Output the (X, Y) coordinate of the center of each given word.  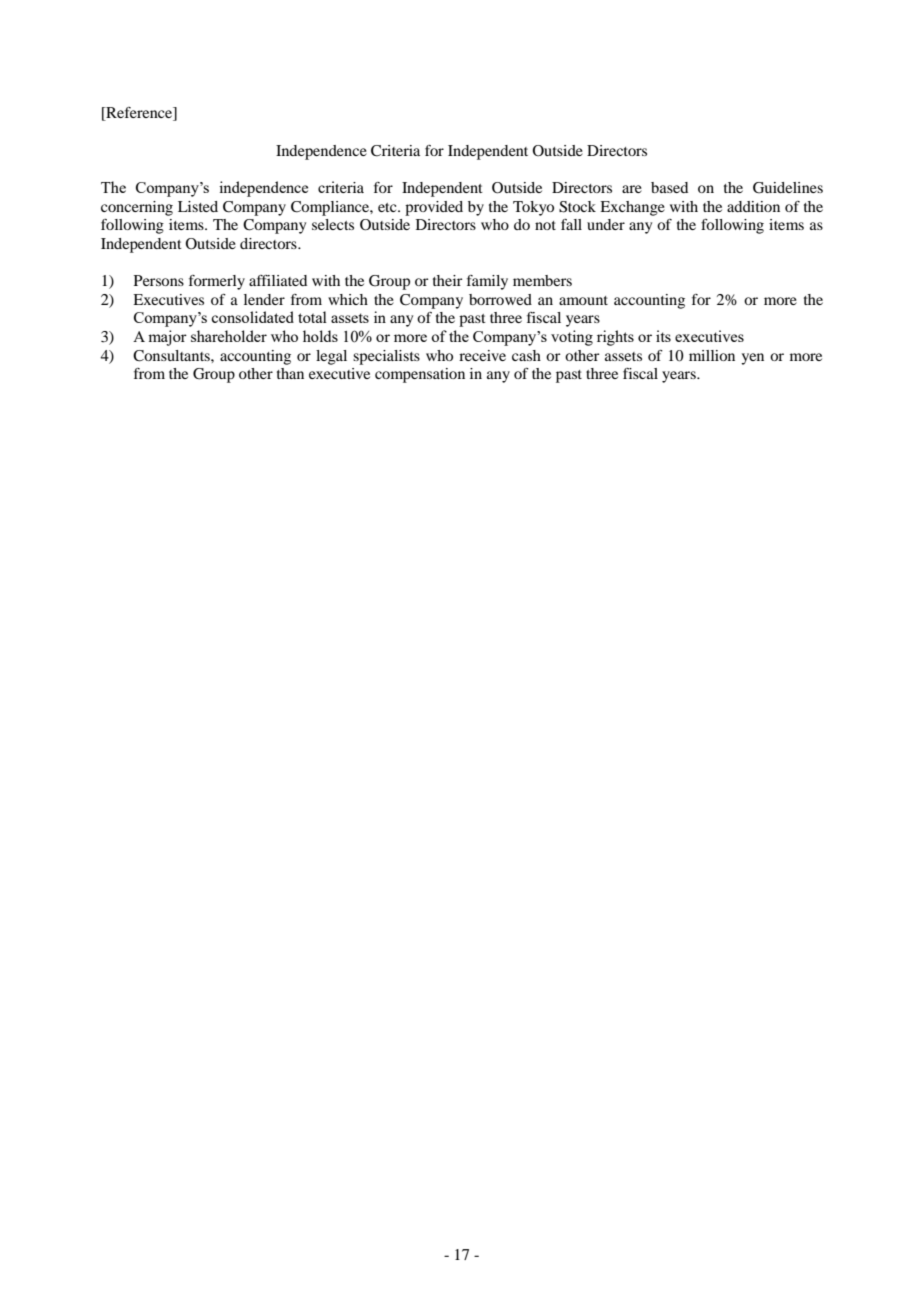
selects (333, 224)
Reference (139, 114)
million (712, 355)
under (606, 224)
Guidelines (788, 188)
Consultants (172, 356)
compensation (420, 375)
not (545, 225)
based (669, 187)
